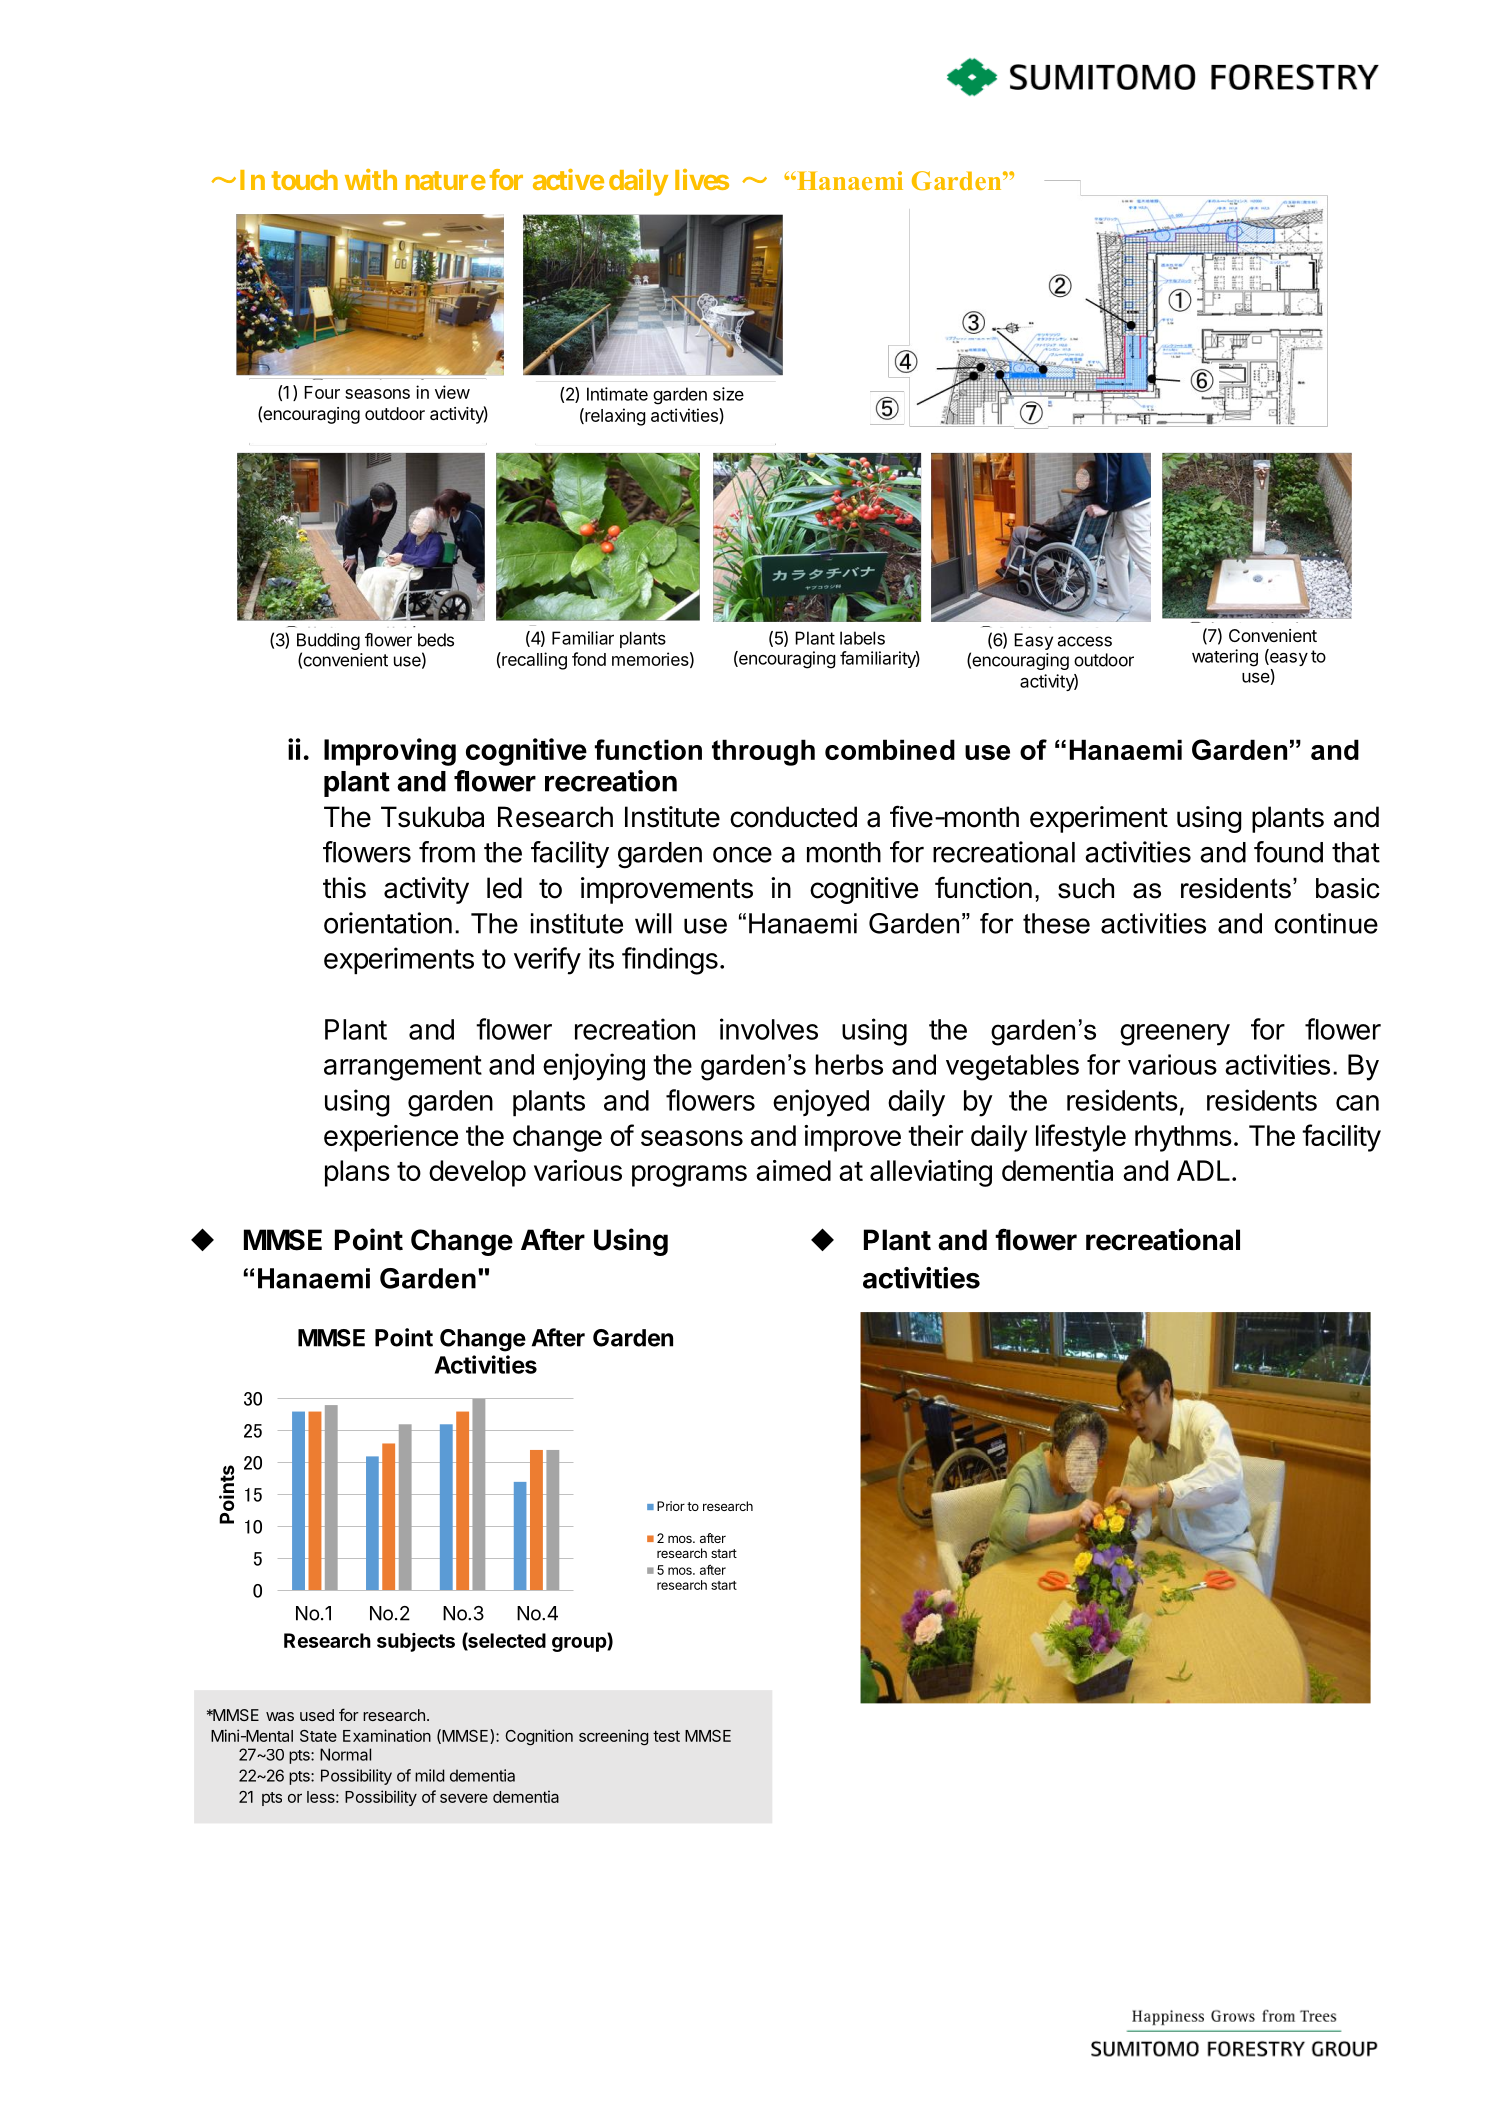  Describe the element at coordinates (1205, 1170) in the document. I see `ADL` at that location.
